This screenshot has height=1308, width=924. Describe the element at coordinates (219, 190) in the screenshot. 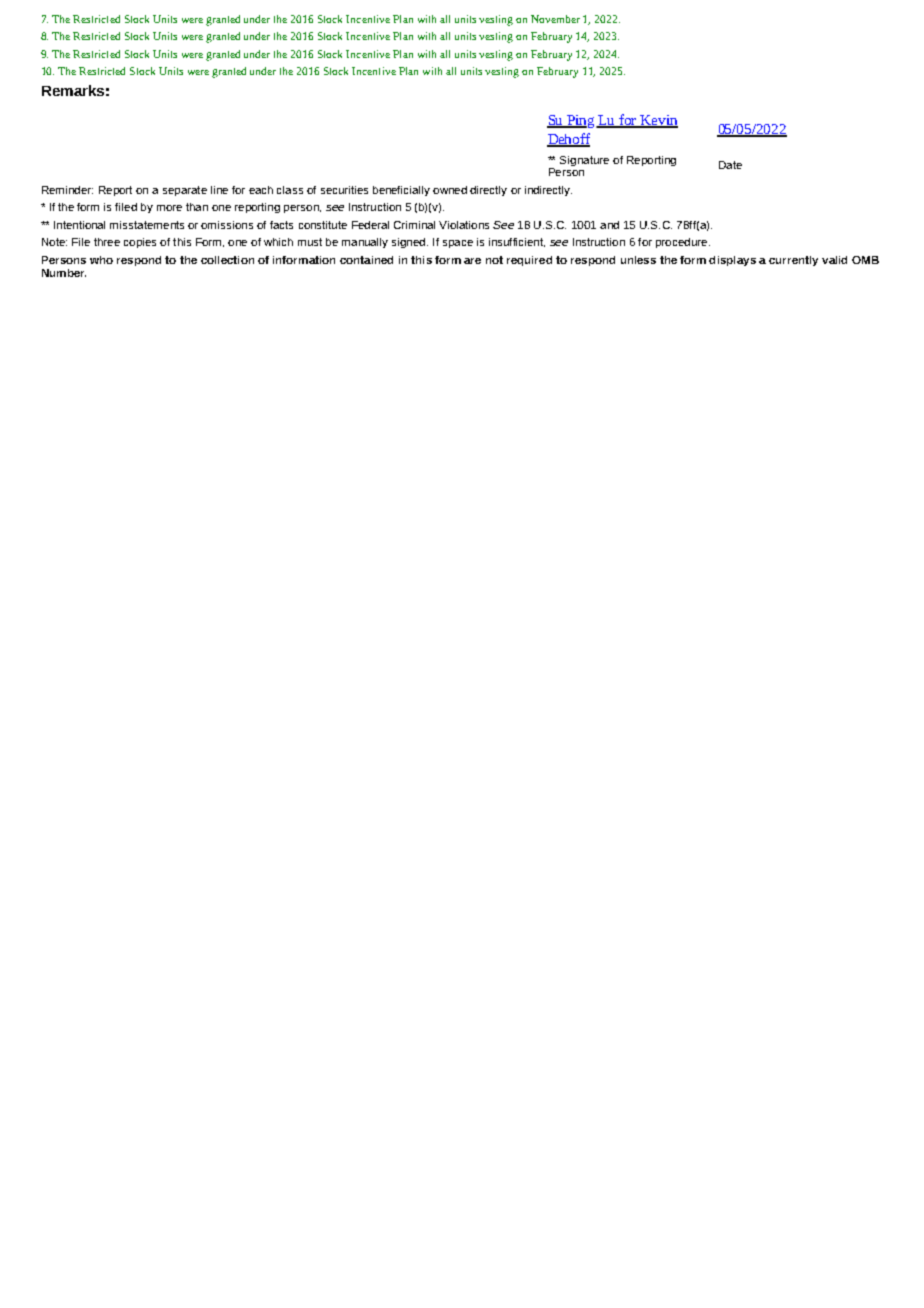

I see `line` at that location.
